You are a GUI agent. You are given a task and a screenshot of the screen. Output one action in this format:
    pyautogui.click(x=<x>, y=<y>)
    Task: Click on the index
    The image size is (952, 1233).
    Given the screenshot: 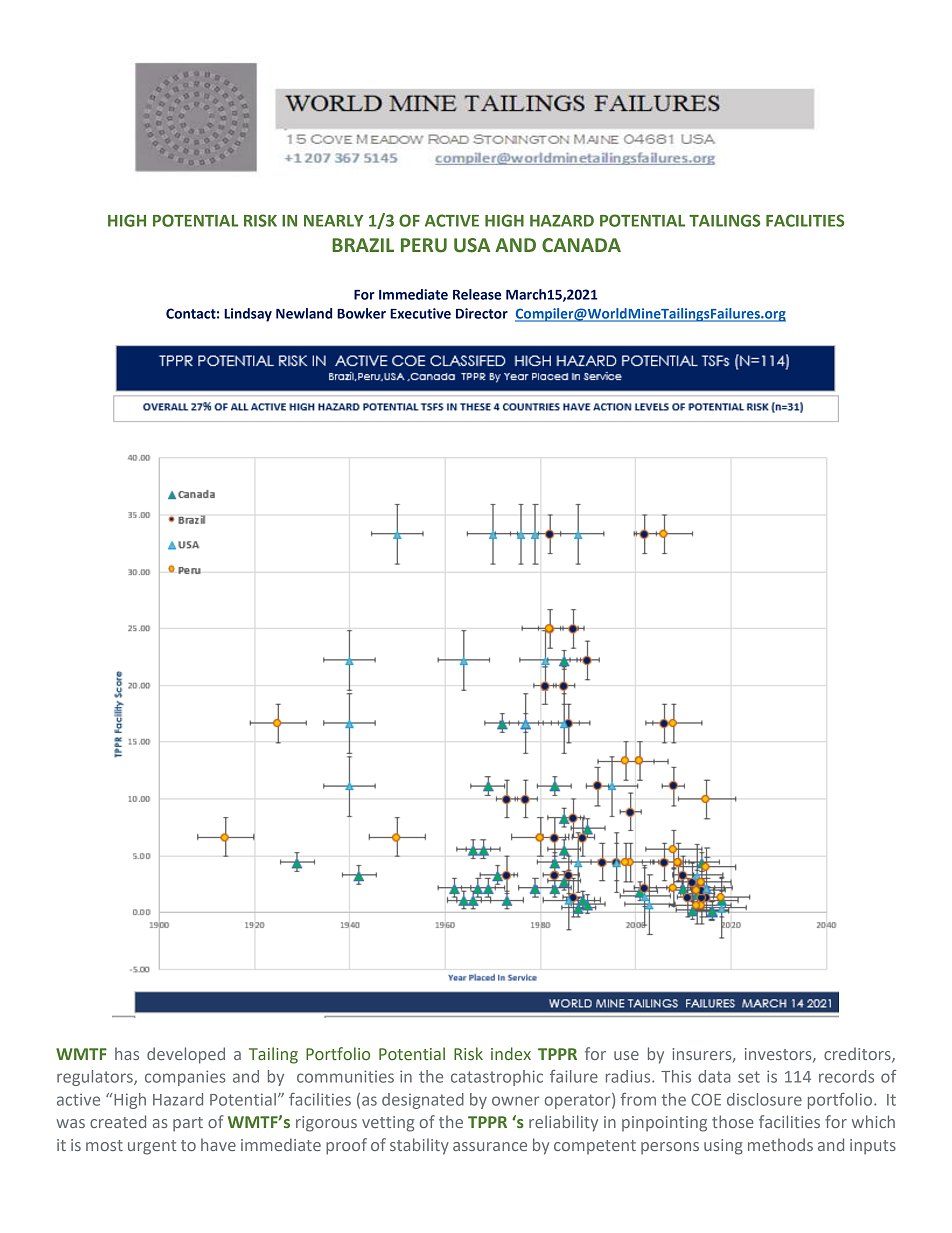 What is the action you would take?
    pyautogui.click(x=511, y=1053)
